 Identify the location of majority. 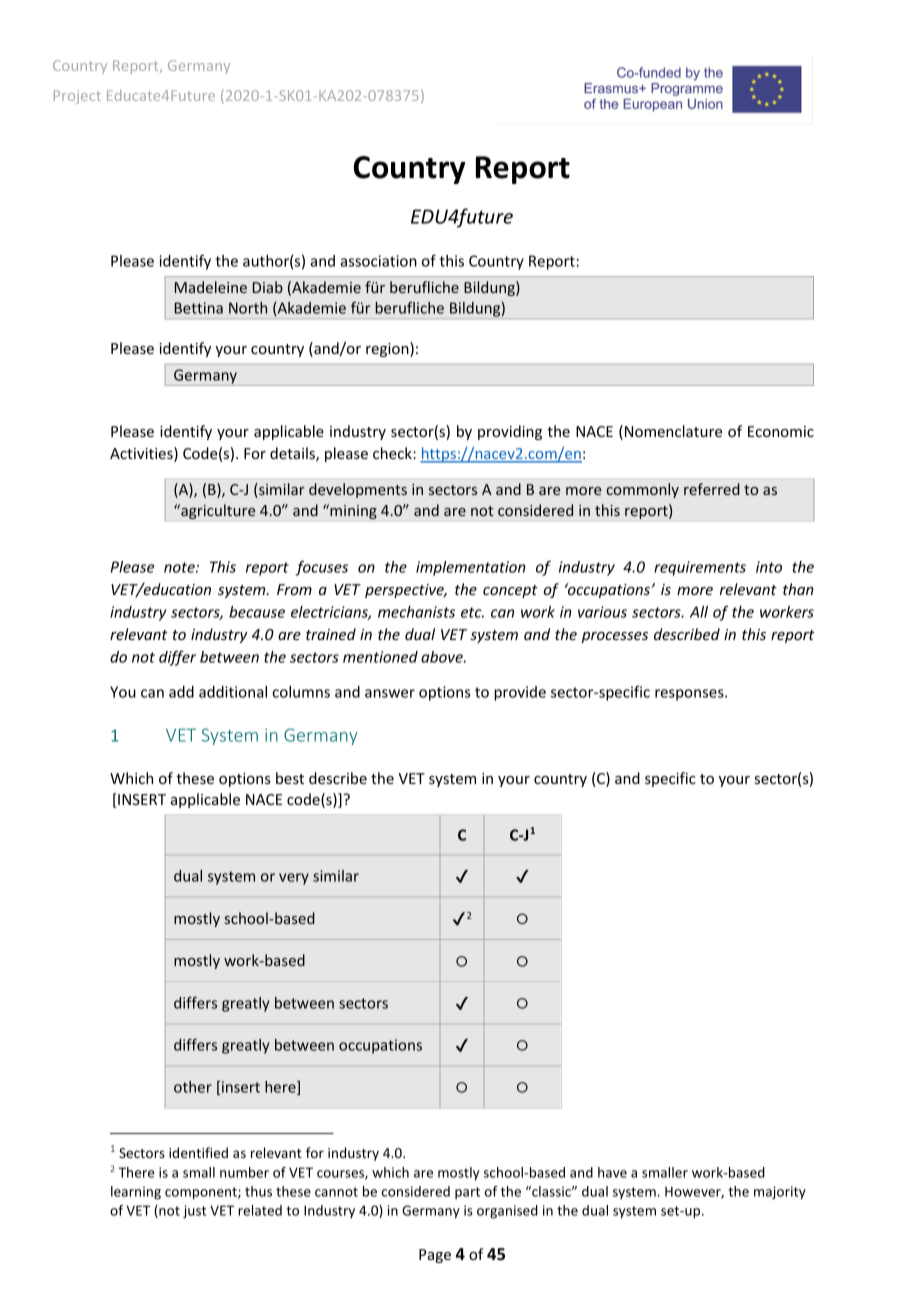
(780, 1193).
